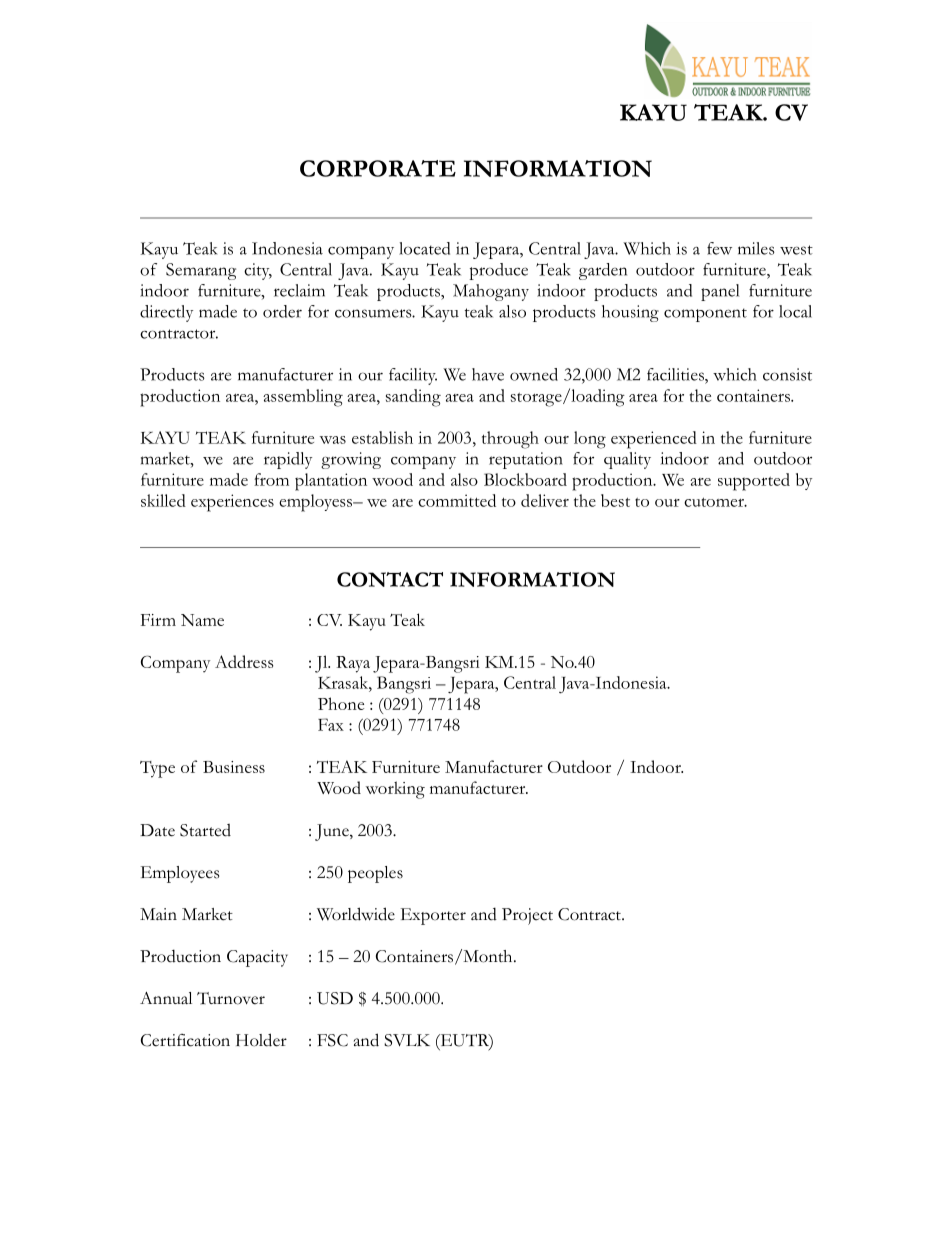  I want to click on Business, so click(234, 767).
